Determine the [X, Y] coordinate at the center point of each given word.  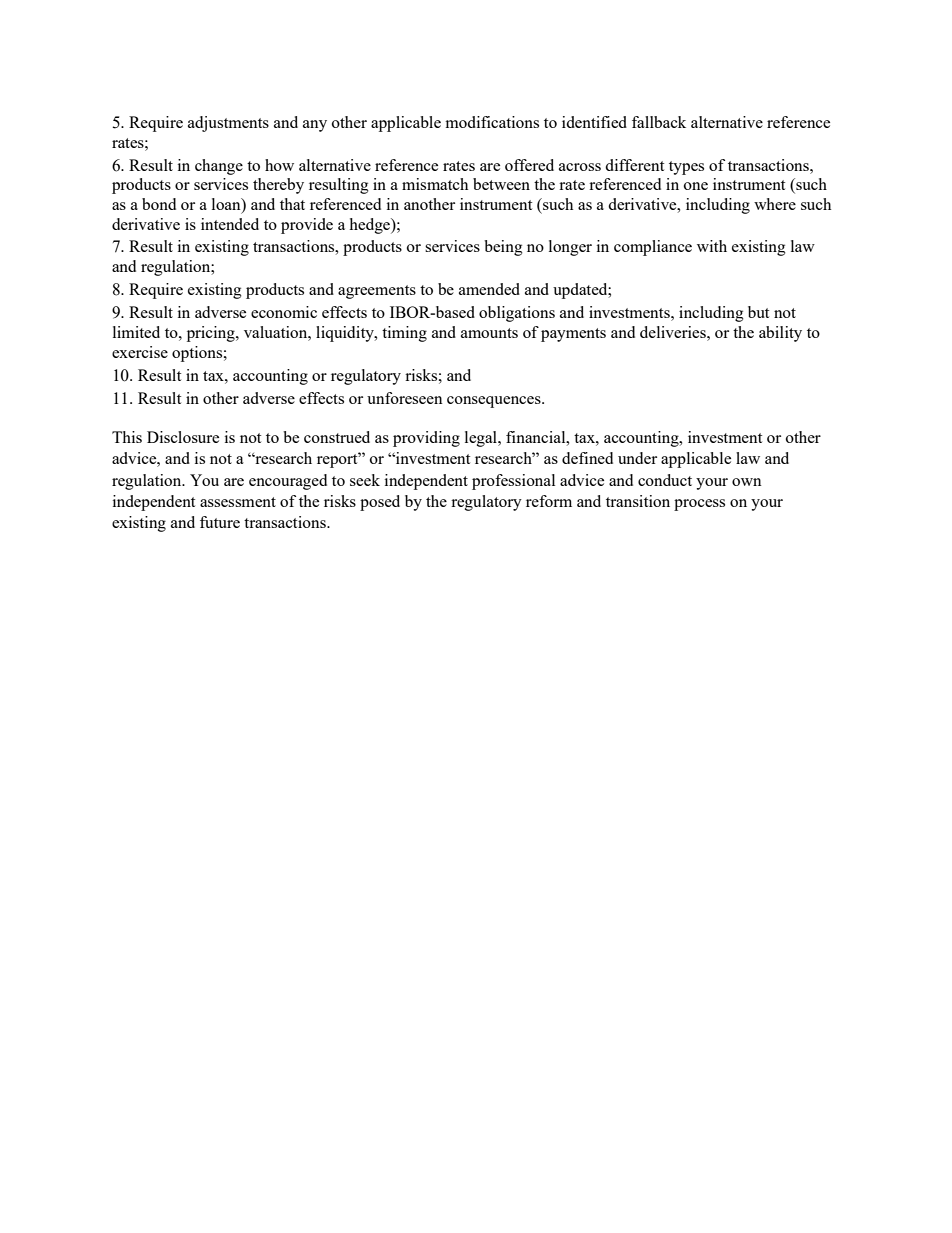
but [758, 312]
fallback [659, 122]
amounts [489, 333]
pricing [212, 334]
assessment [238, 502]
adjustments [228, 124]
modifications [492, 122]
